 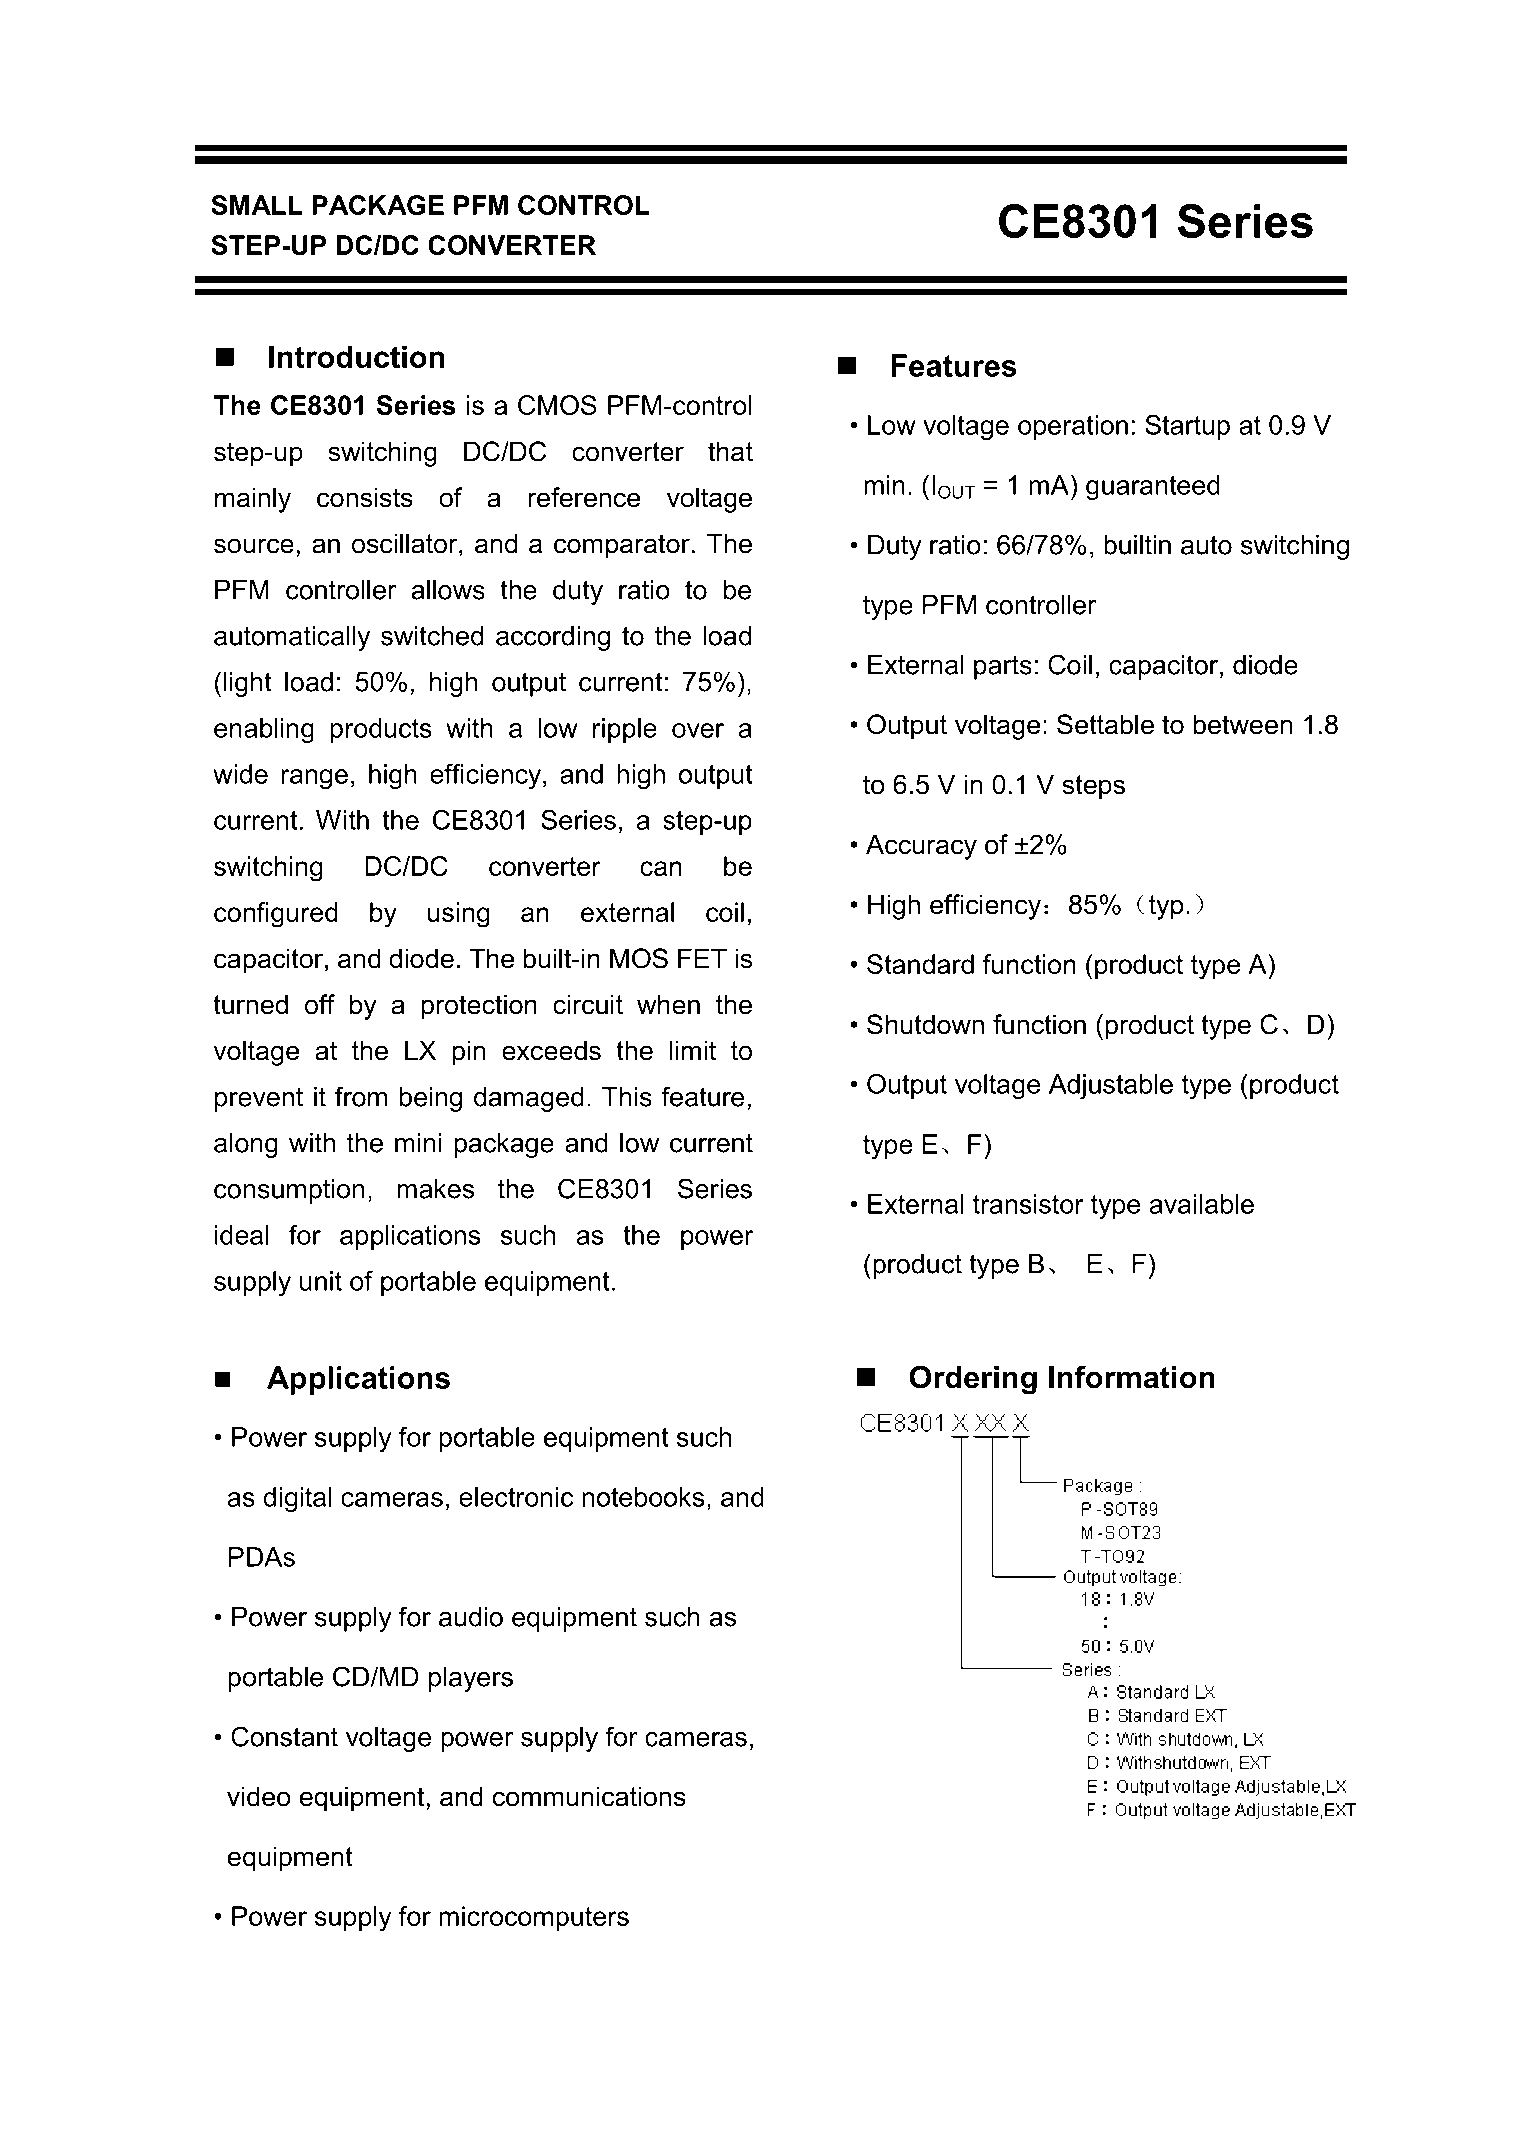 What do you see at coordinates (1111, 1086) in the document?
I see `Adjustable` at bounding box center [1111, 1086].
